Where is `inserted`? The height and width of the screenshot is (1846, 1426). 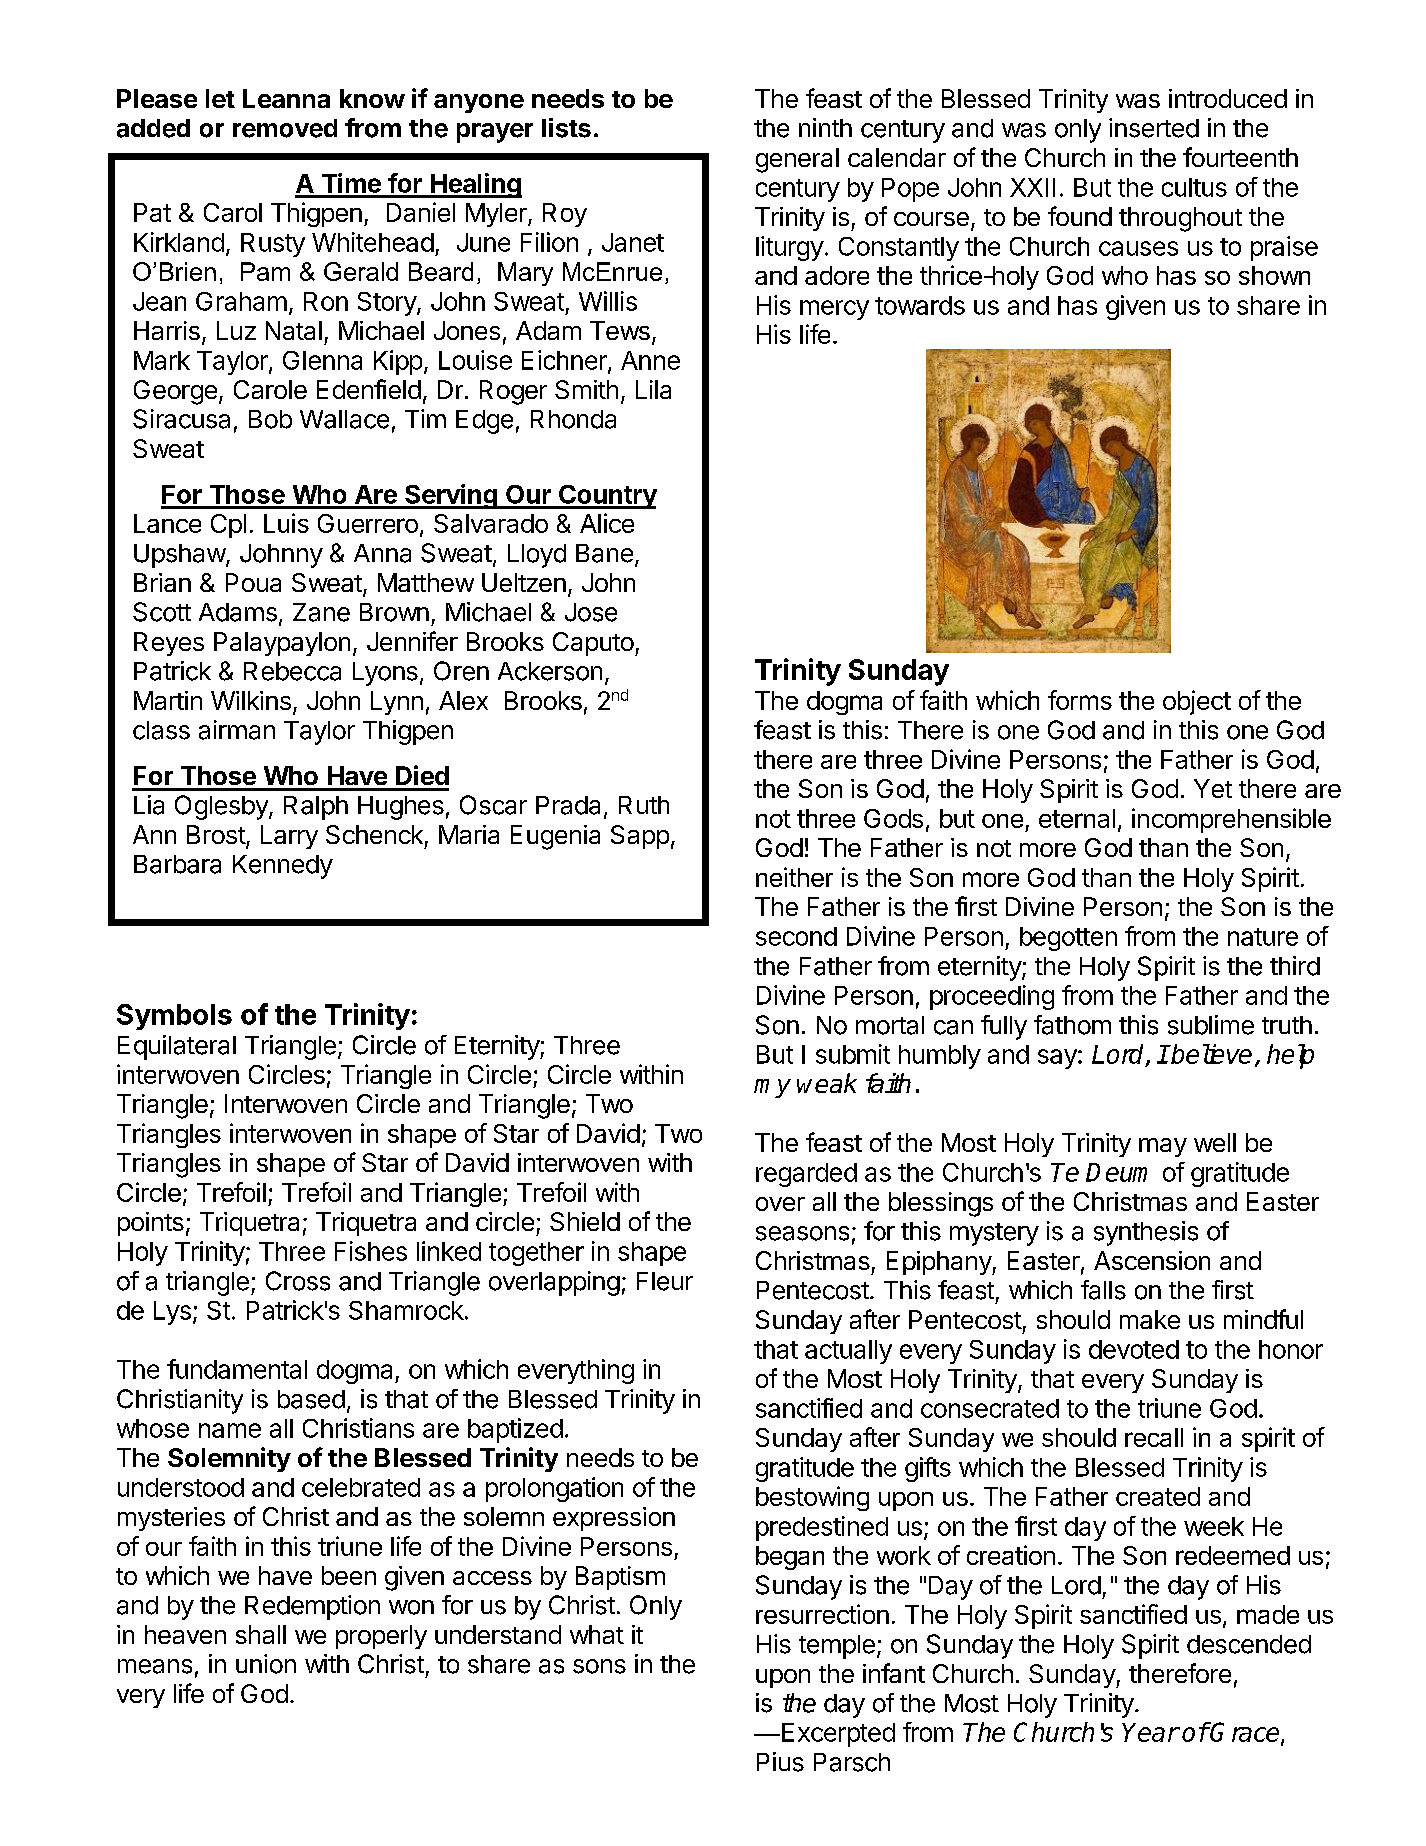 inserted is located at coordinates (1154, 128).
